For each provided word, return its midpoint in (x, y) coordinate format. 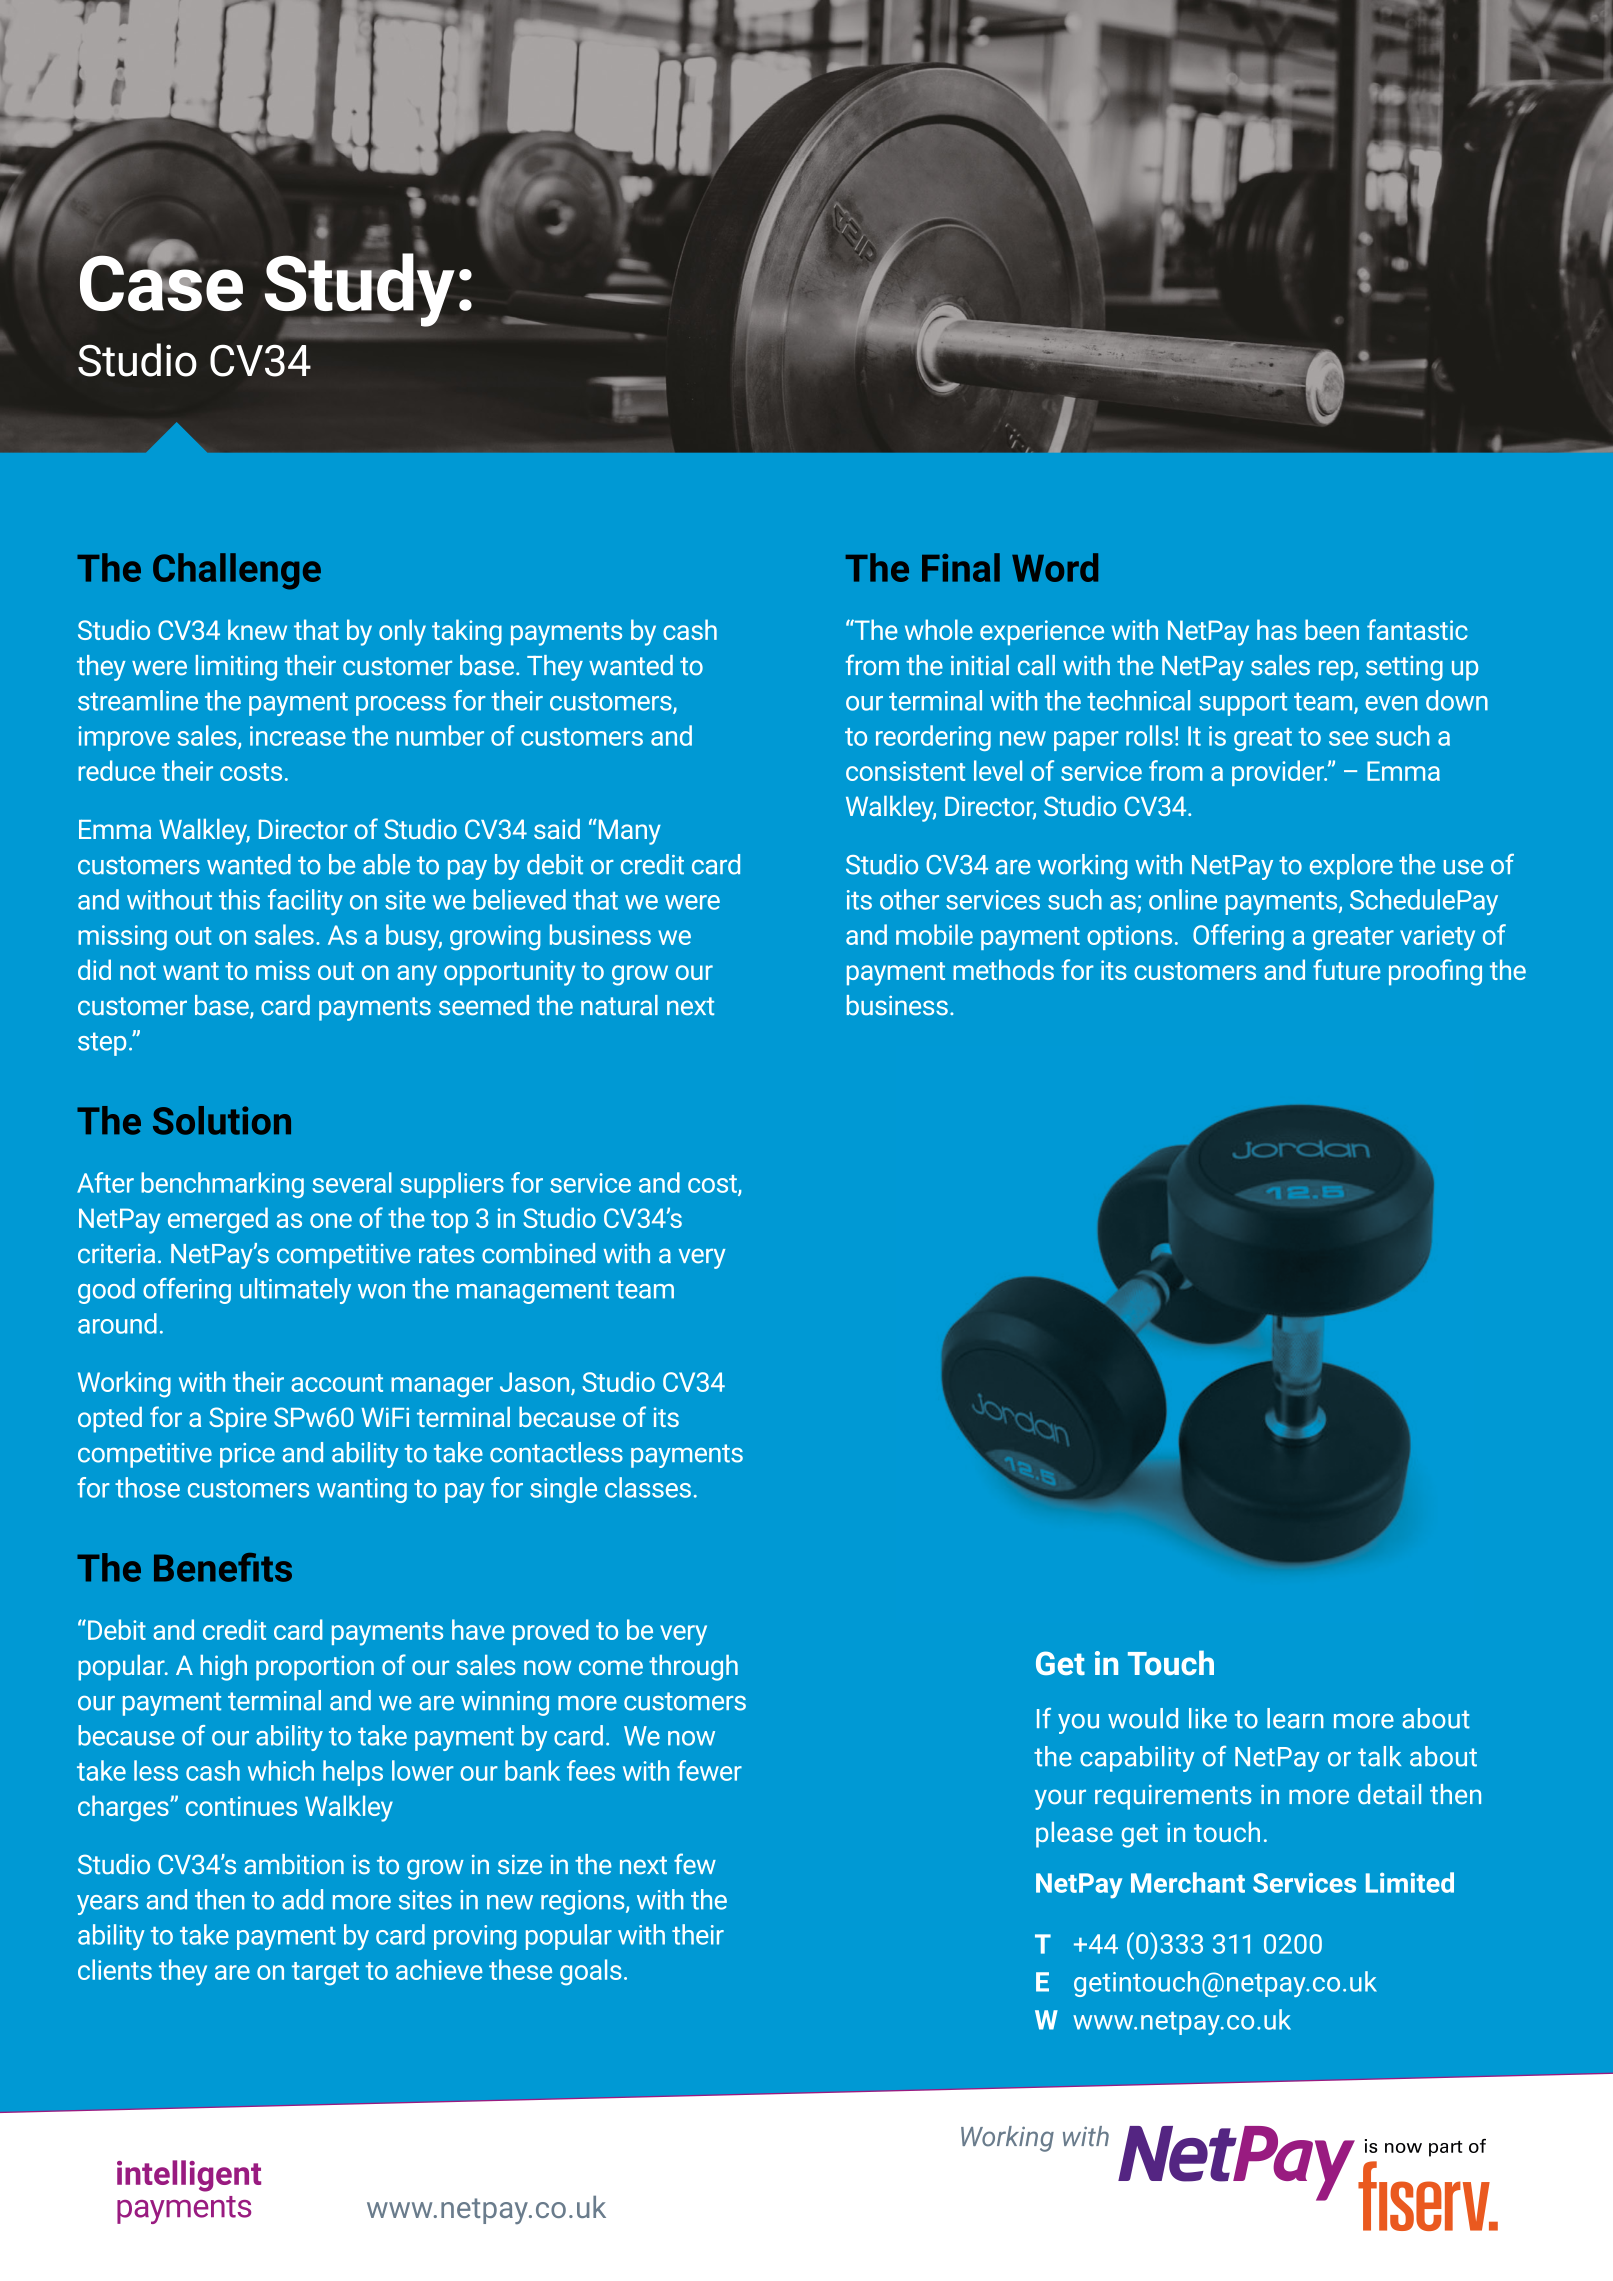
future (1347, 969)
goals (591, 1972)
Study (359, 289)
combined (538, 1253)
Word (1055, 567)
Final (961, 567)
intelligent (189, 2176)
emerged (218, 1220)
